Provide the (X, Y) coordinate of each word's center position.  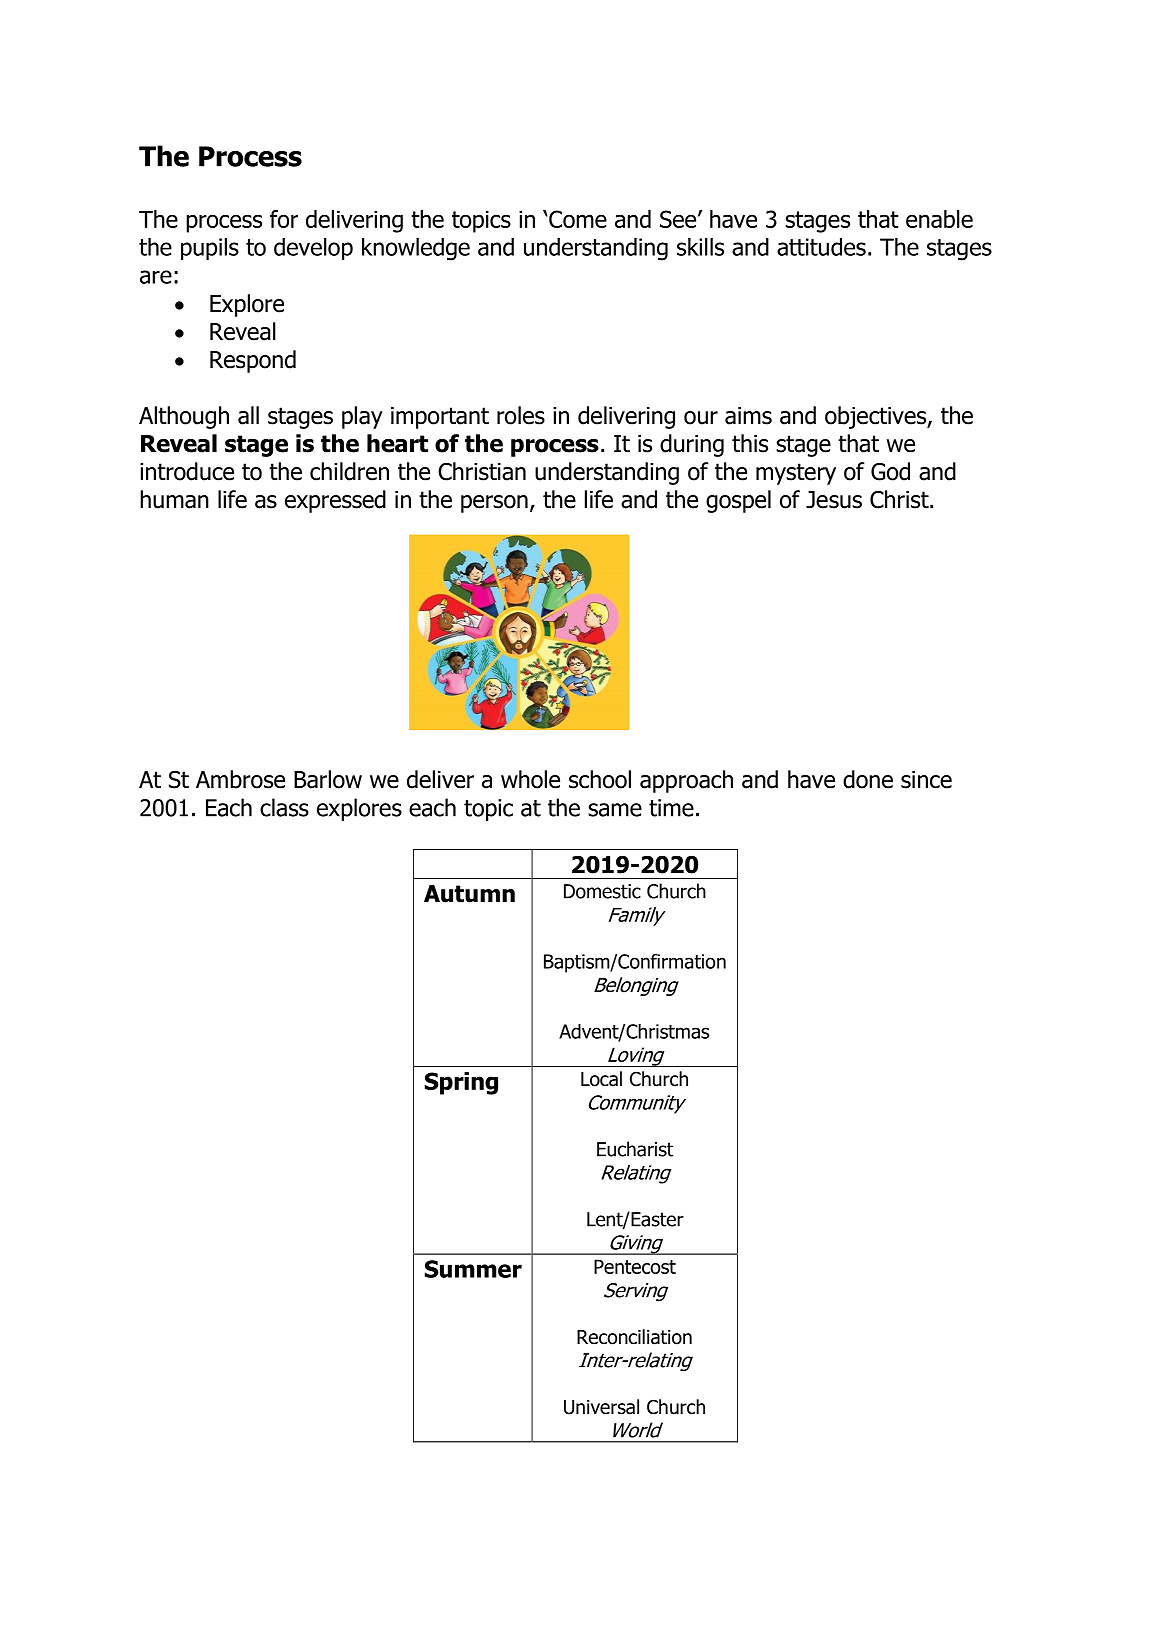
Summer (473, 1269)
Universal (601, 1407)
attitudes (821, 247)
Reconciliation (634, 1337)
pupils (210, 249)
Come (577, 219)
